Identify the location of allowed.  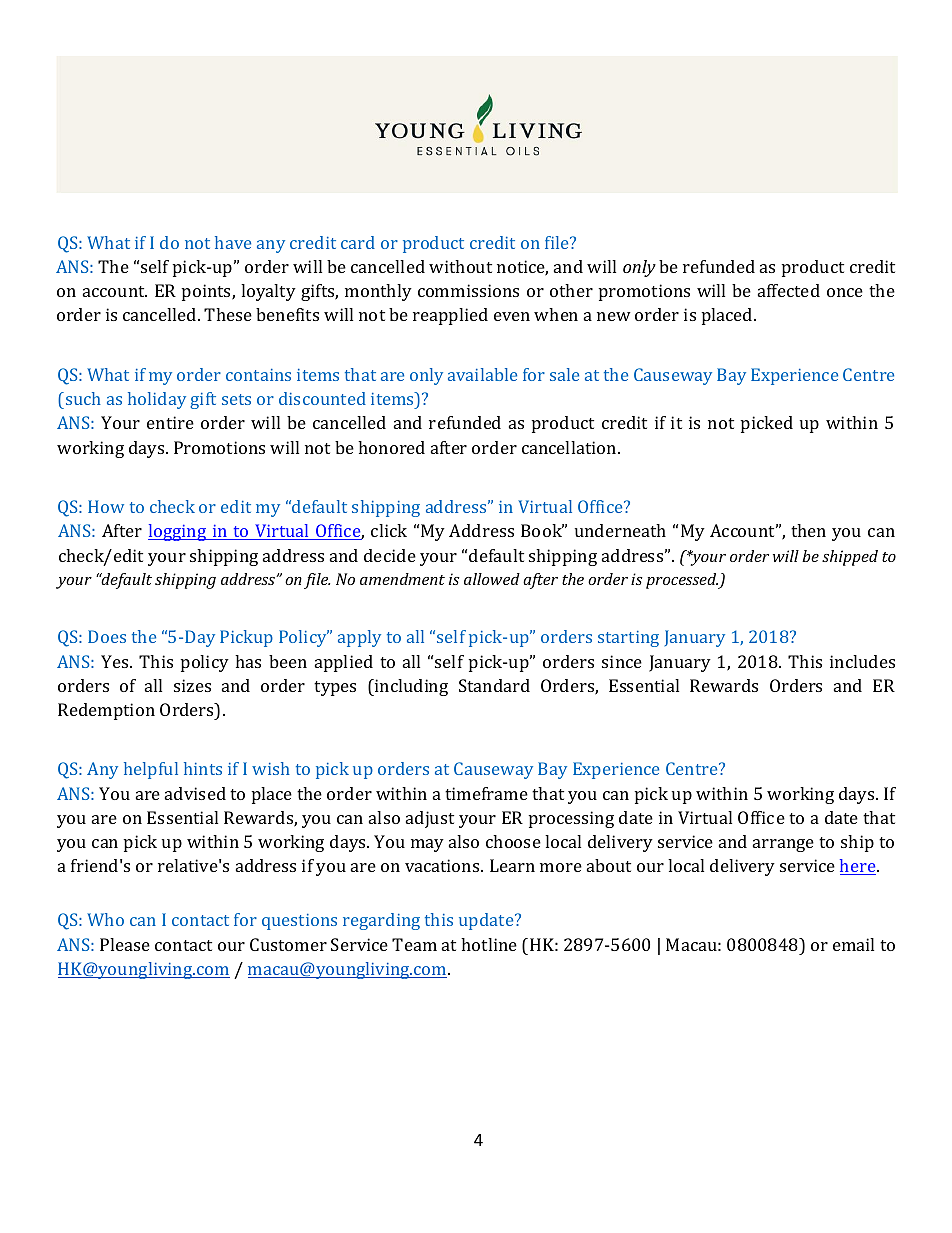
(492, 579).
